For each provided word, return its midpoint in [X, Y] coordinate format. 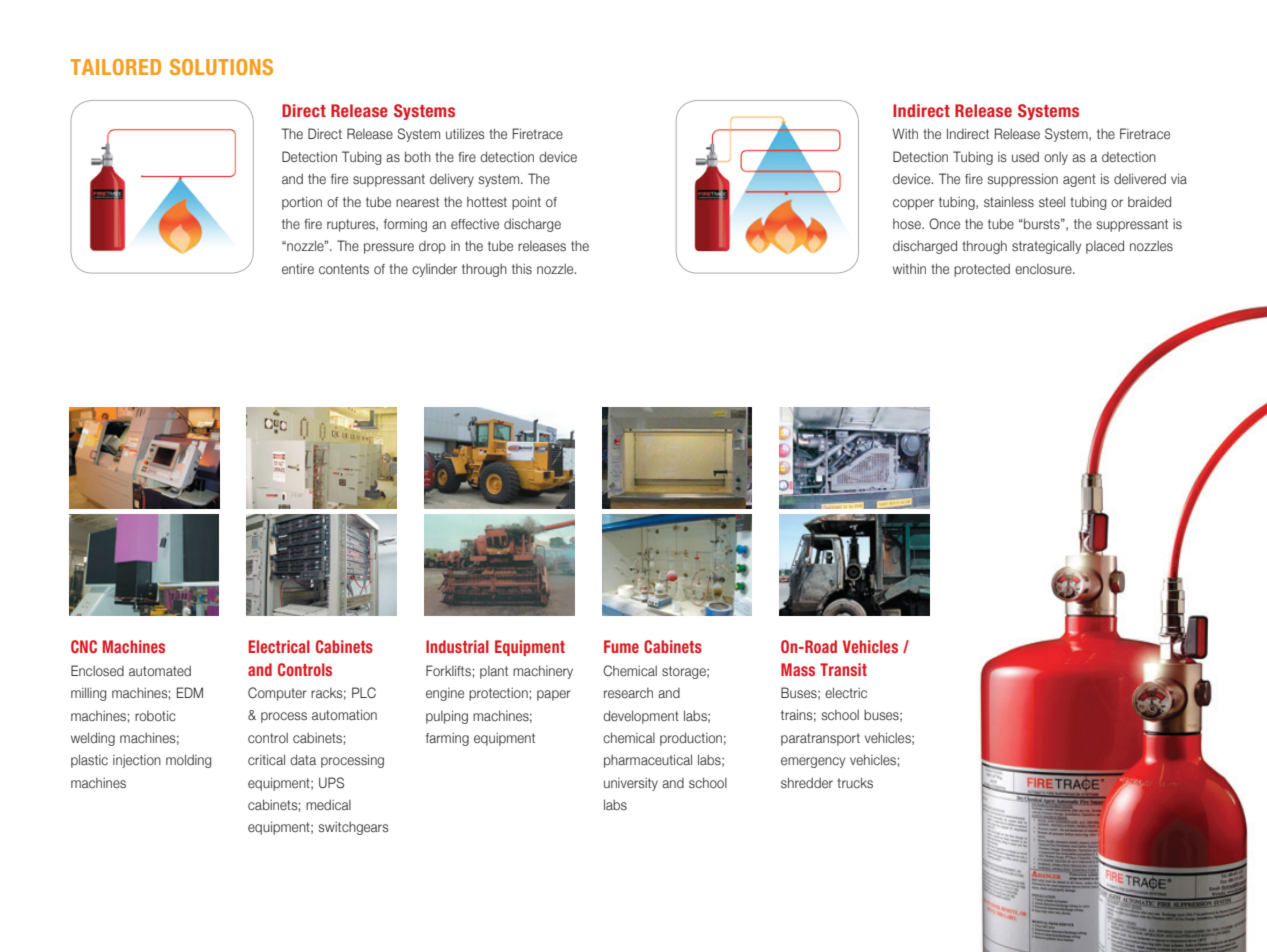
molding [188, 761]
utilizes [465, 134]
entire [298, 268]
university [631, 784]
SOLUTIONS [221, 67]
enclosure [1044, 269]
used [1025, 157]
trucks [855, 782]
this [522, 268]
